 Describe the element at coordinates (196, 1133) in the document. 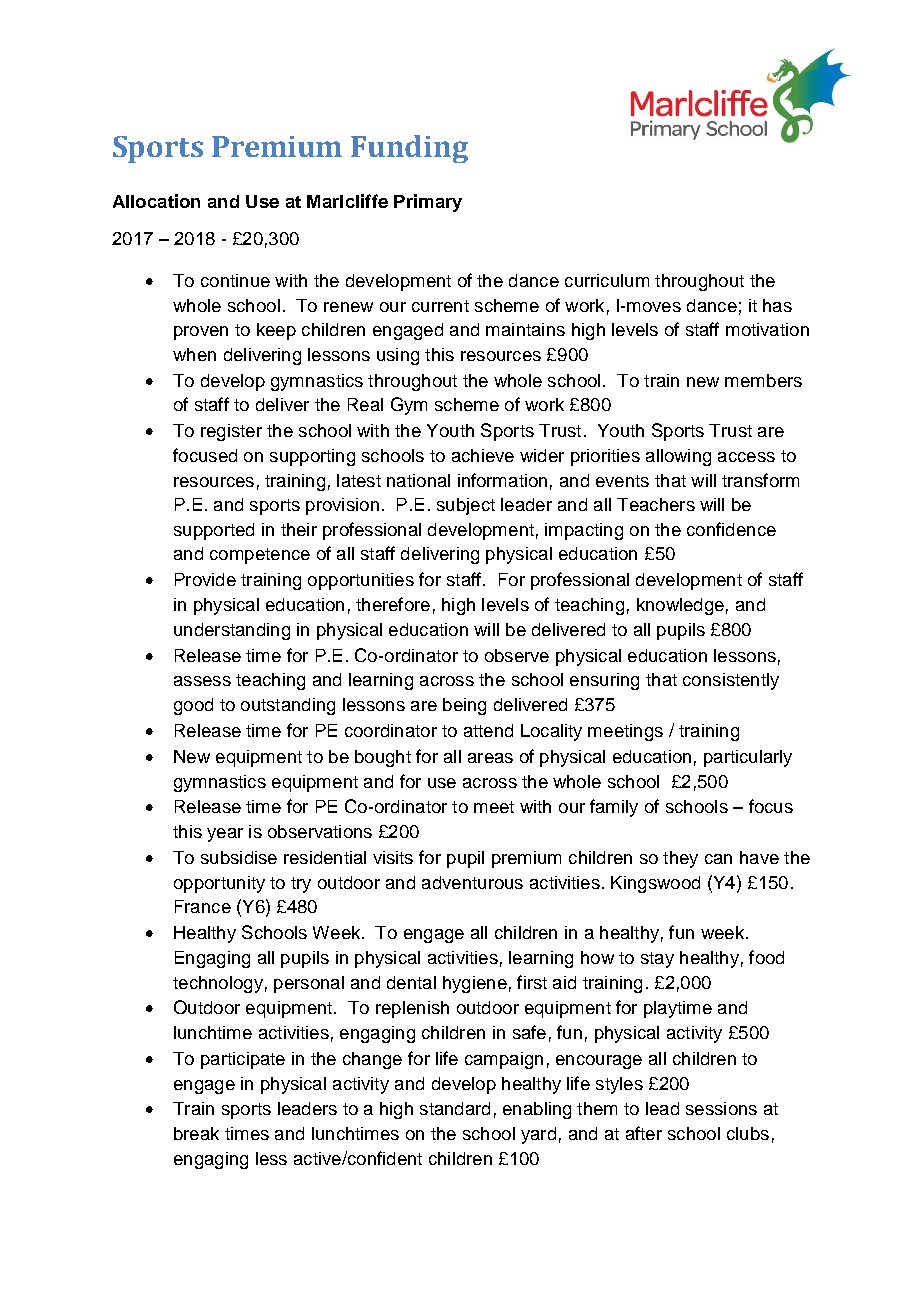

I see `break` at that location.
